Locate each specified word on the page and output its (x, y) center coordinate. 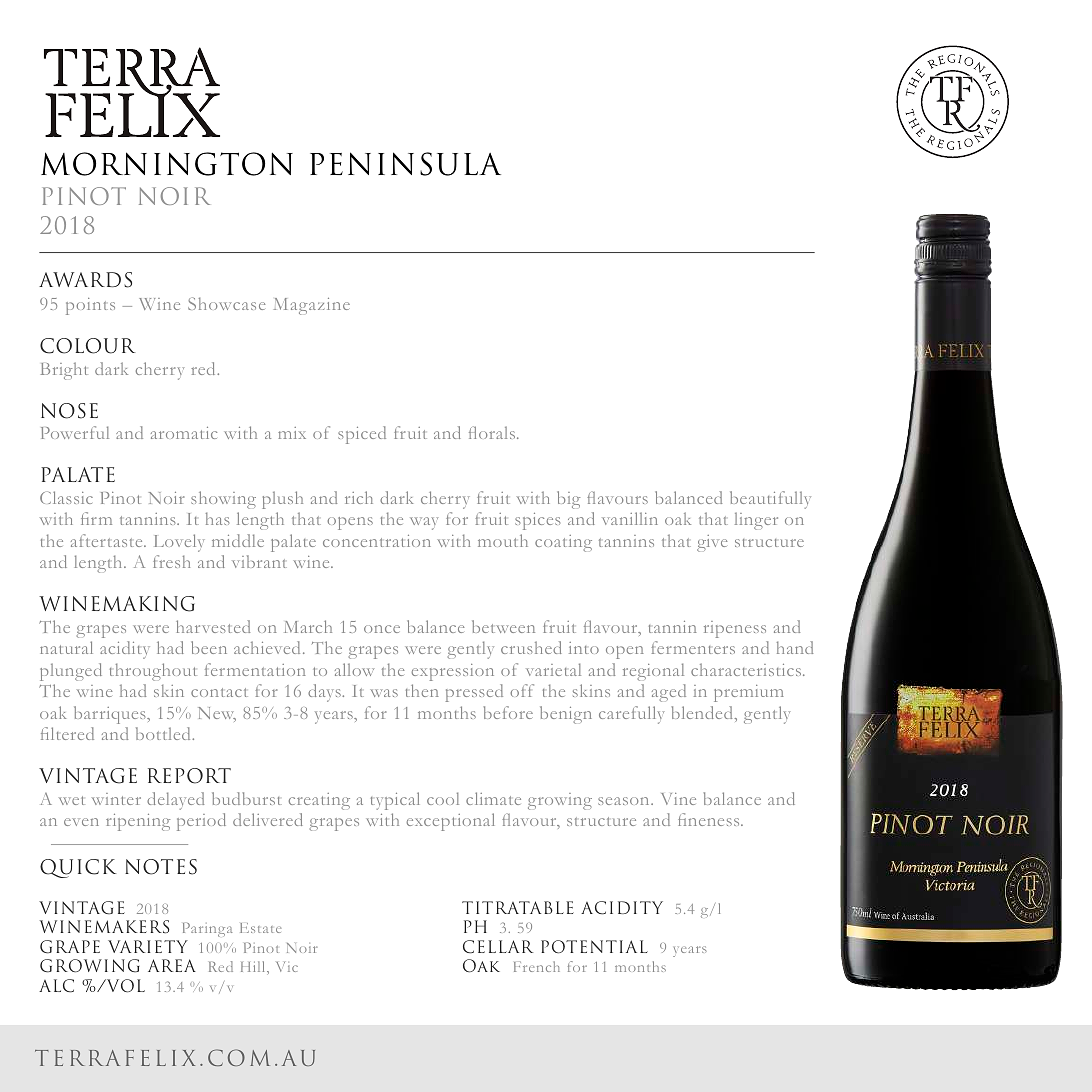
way (424, 523)
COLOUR (88, 346)
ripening (138, 822)
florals (493, 432)
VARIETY (148, 946)
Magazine (312, 306)
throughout (153, 672)
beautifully (770, 500)
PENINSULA (405, 164)
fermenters (693, 647)
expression (453, 672)
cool (443, 798)
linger (756, 521)
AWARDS (85, 280)
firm (96, 518)
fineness (710, 819)
